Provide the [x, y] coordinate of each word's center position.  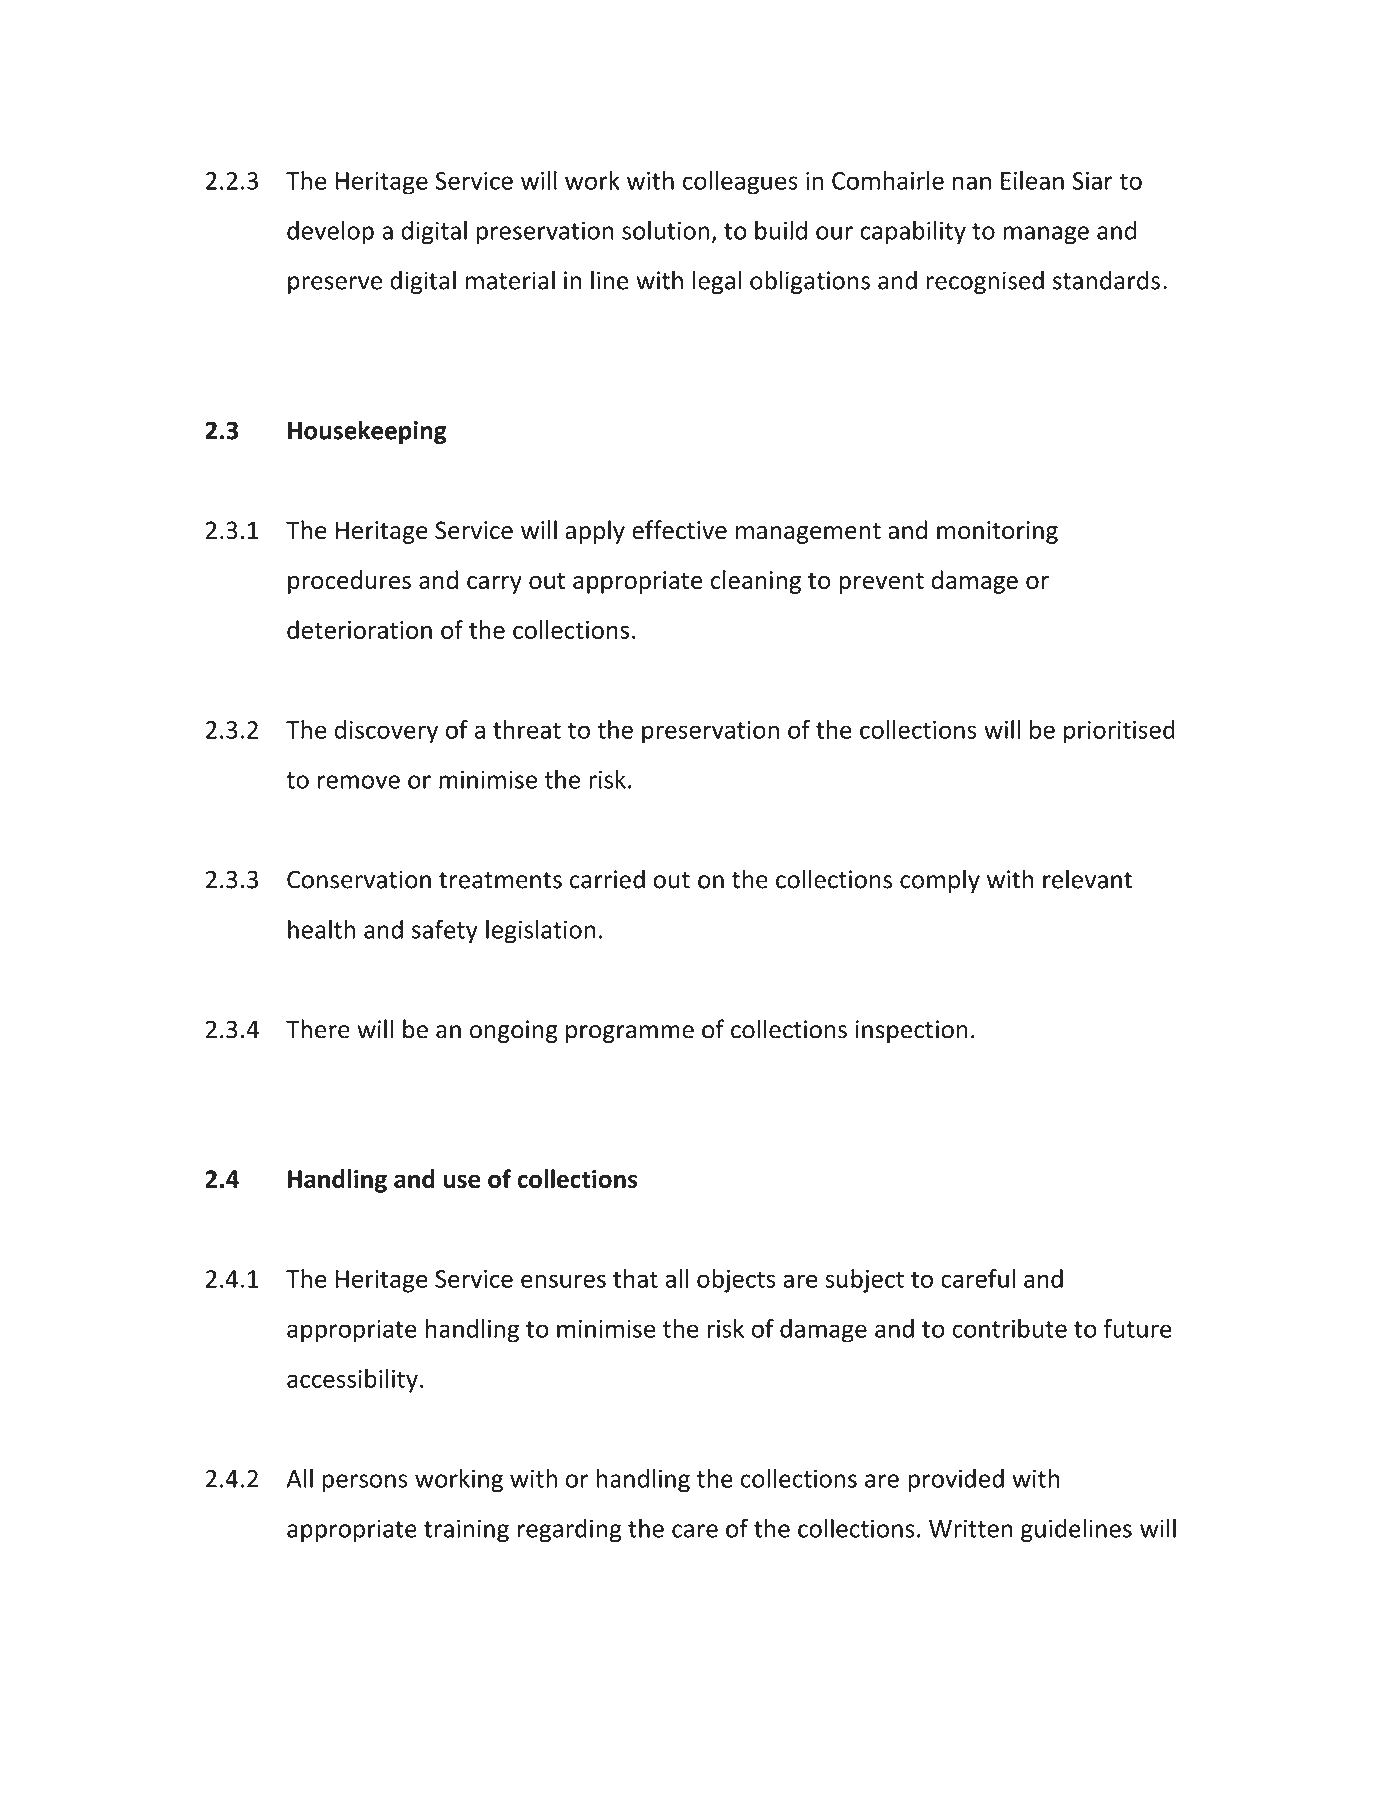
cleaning [756, 582]
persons [365, 1483]
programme [630, 1034]
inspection [912, 1031]
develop [330, 232]
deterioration [359, 629]
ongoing [514, 1031]
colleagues [740, 183]
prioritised [1119, 732]
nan [972, 183]
